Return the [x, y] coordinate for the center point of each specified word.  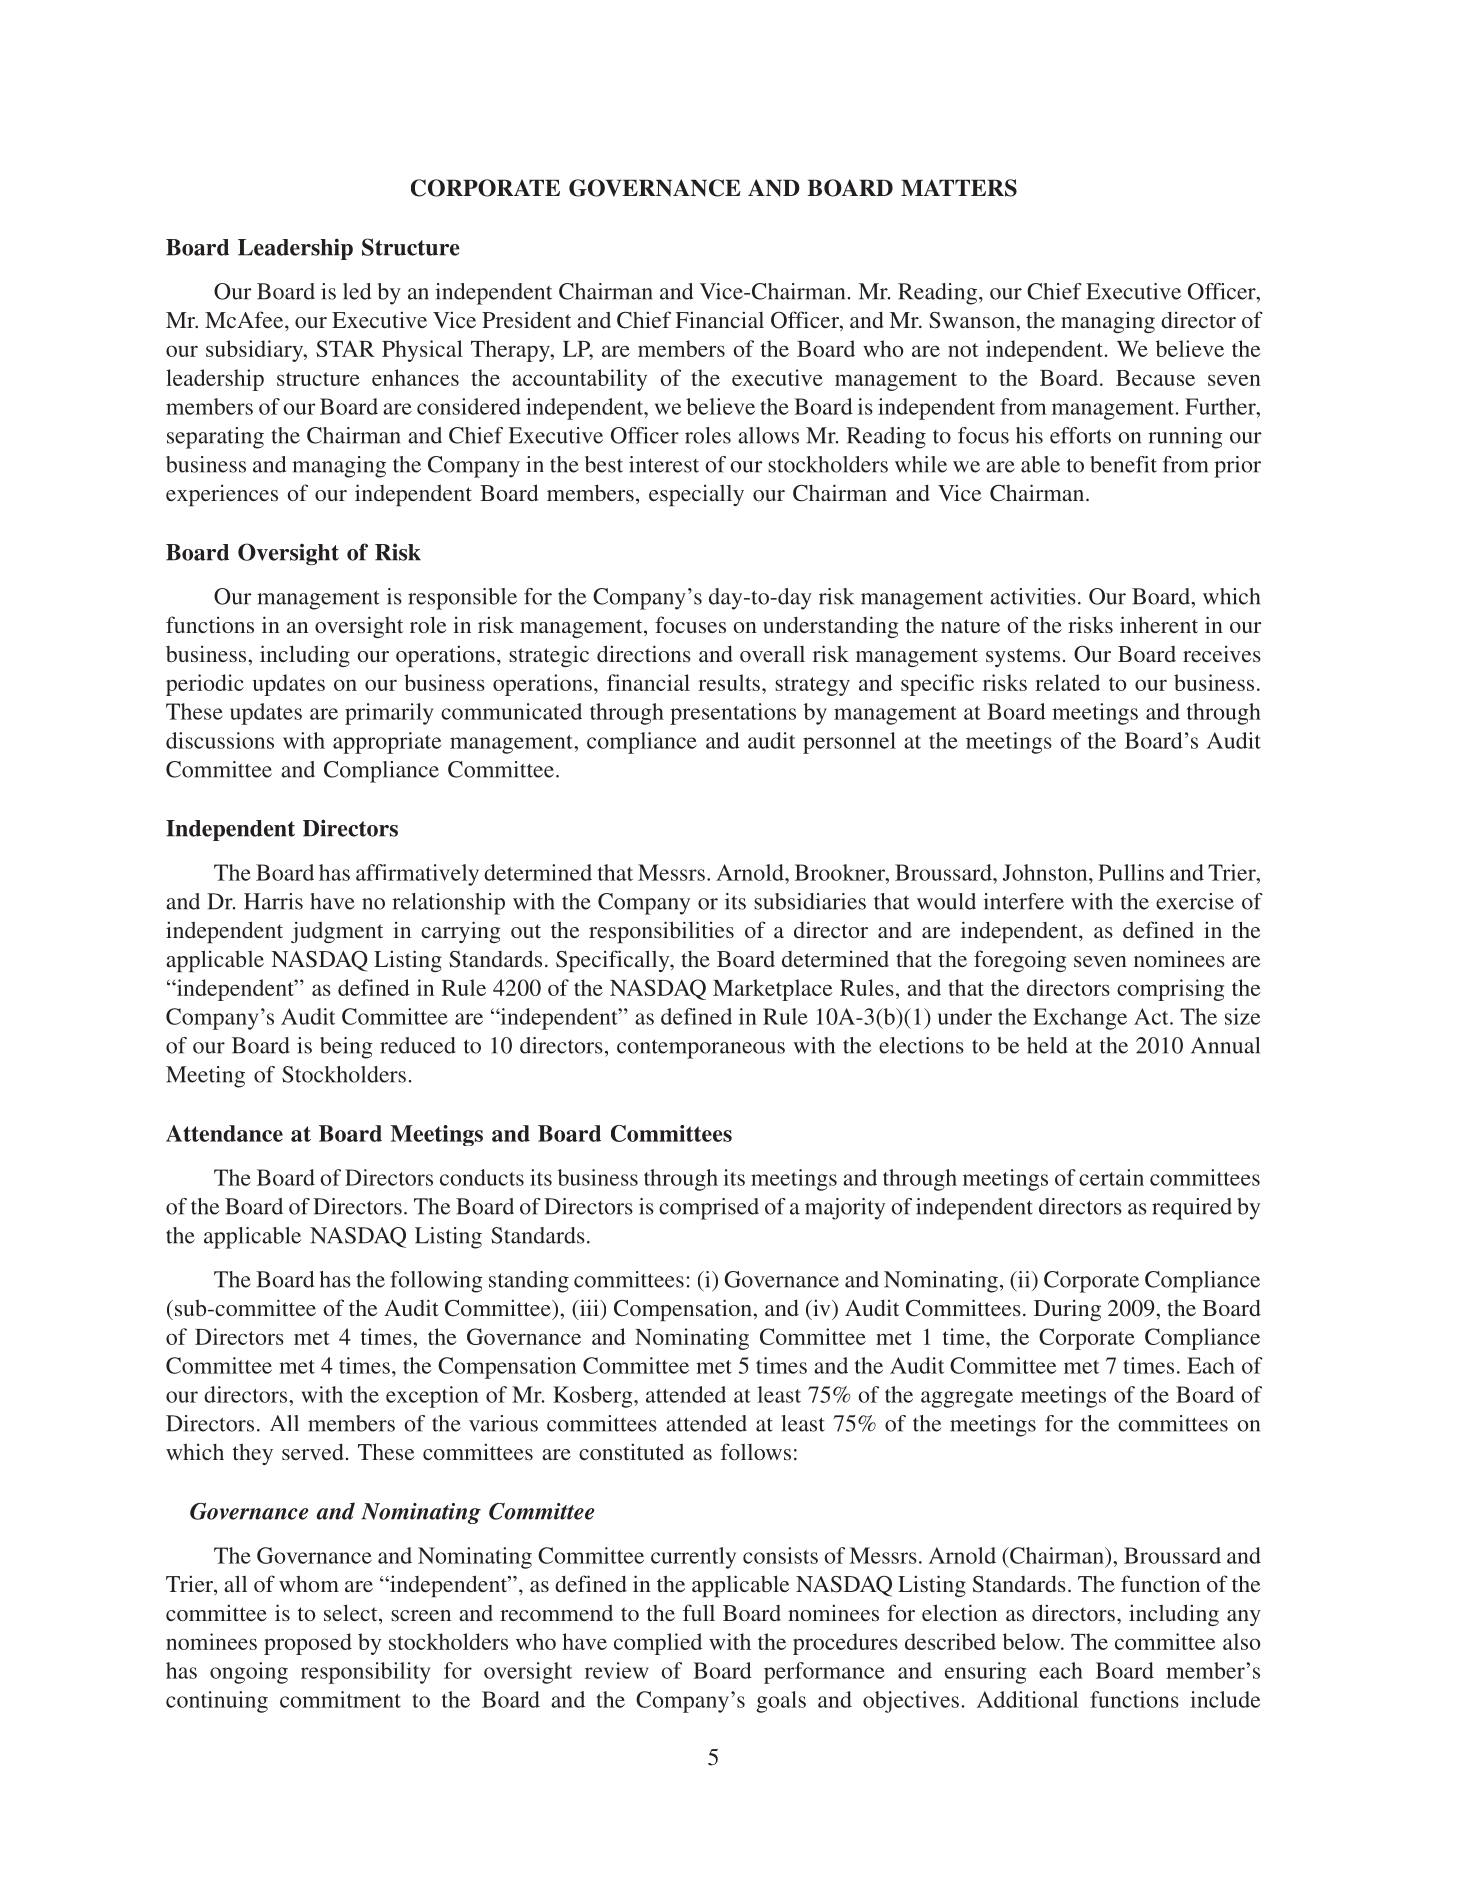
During [1067, 1310]
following [436, 1282]
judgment [337, 932]
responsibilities [661, 932]
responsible [462, 599]
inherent [1159, 624]
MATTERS [959, 188]
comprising [1170, 990]
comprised [709, 1209]
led [357, 291]
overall [772, 653]
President [526, 319]
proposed [308, 1644]
